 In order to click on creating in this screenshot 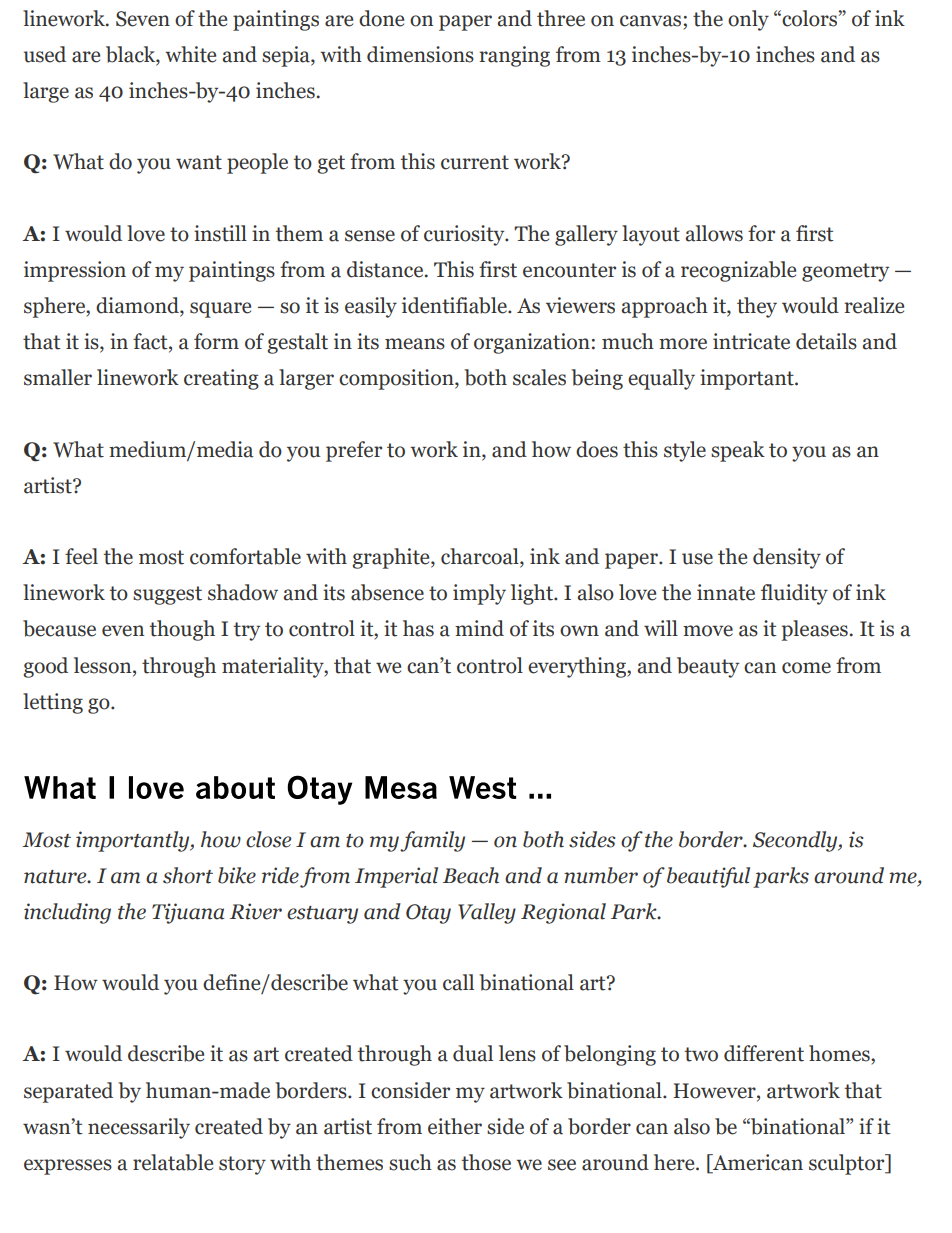, I will do `click(221, 379)`.
